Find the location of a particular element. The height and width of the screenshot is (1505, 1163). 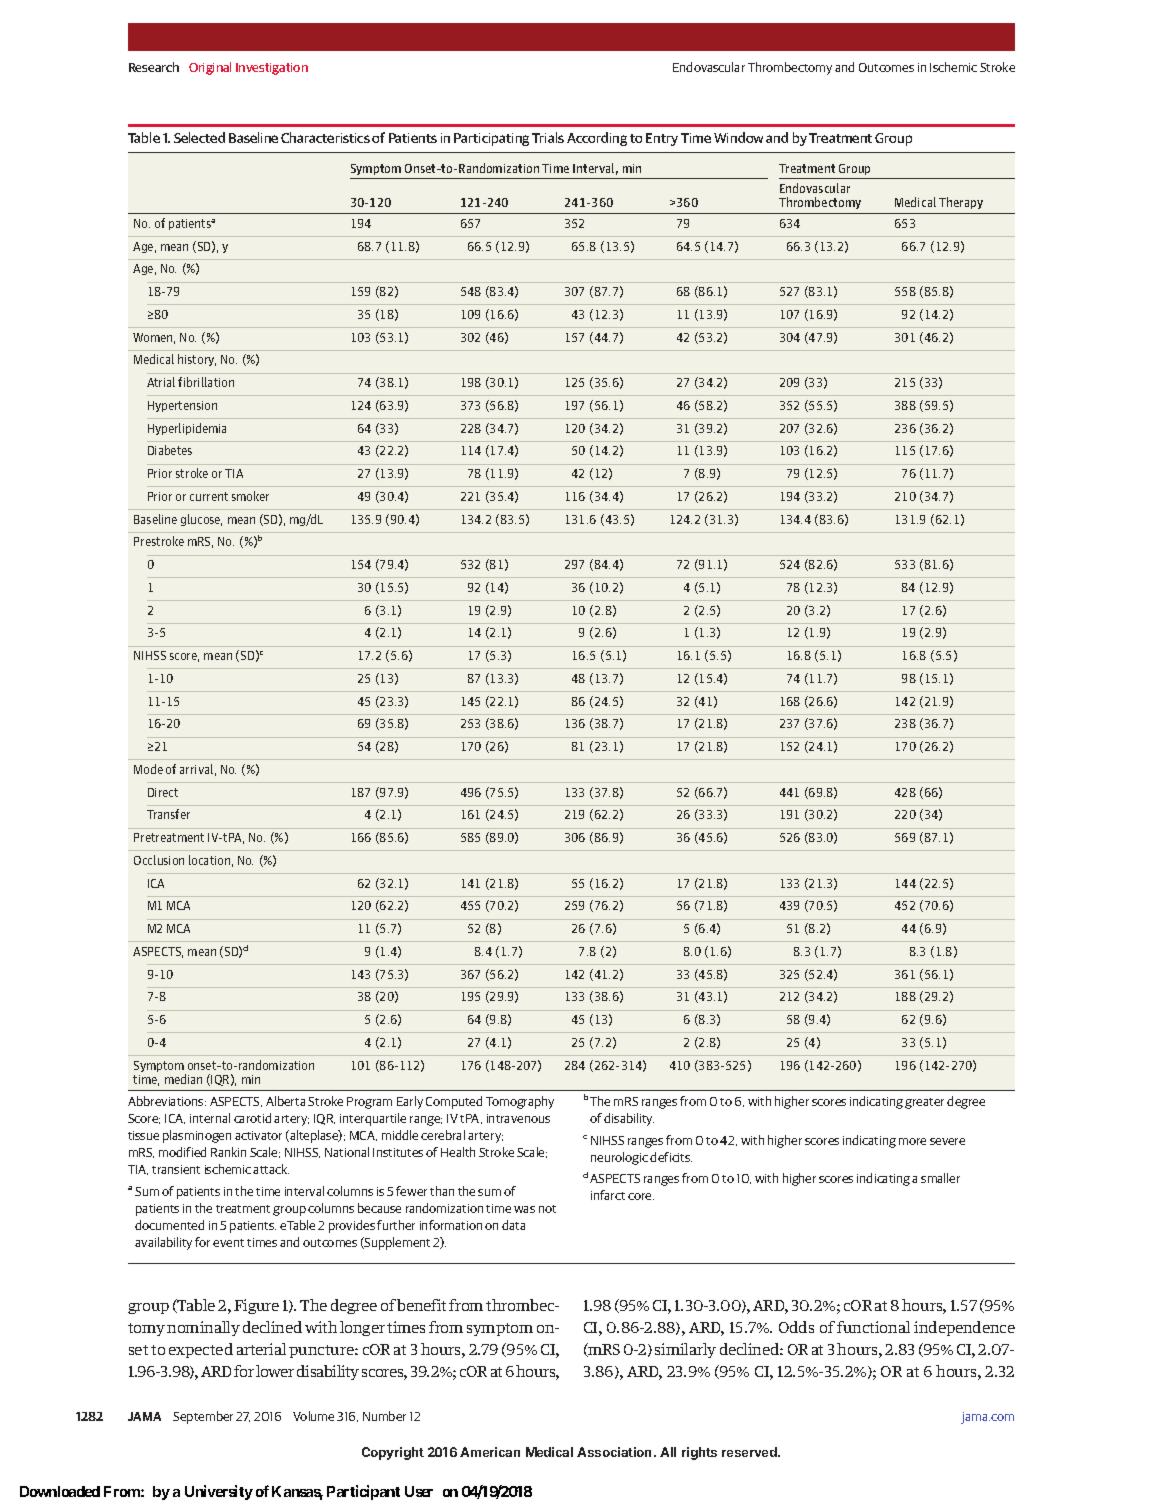

Transfer is located at coordinates (168, 814).
